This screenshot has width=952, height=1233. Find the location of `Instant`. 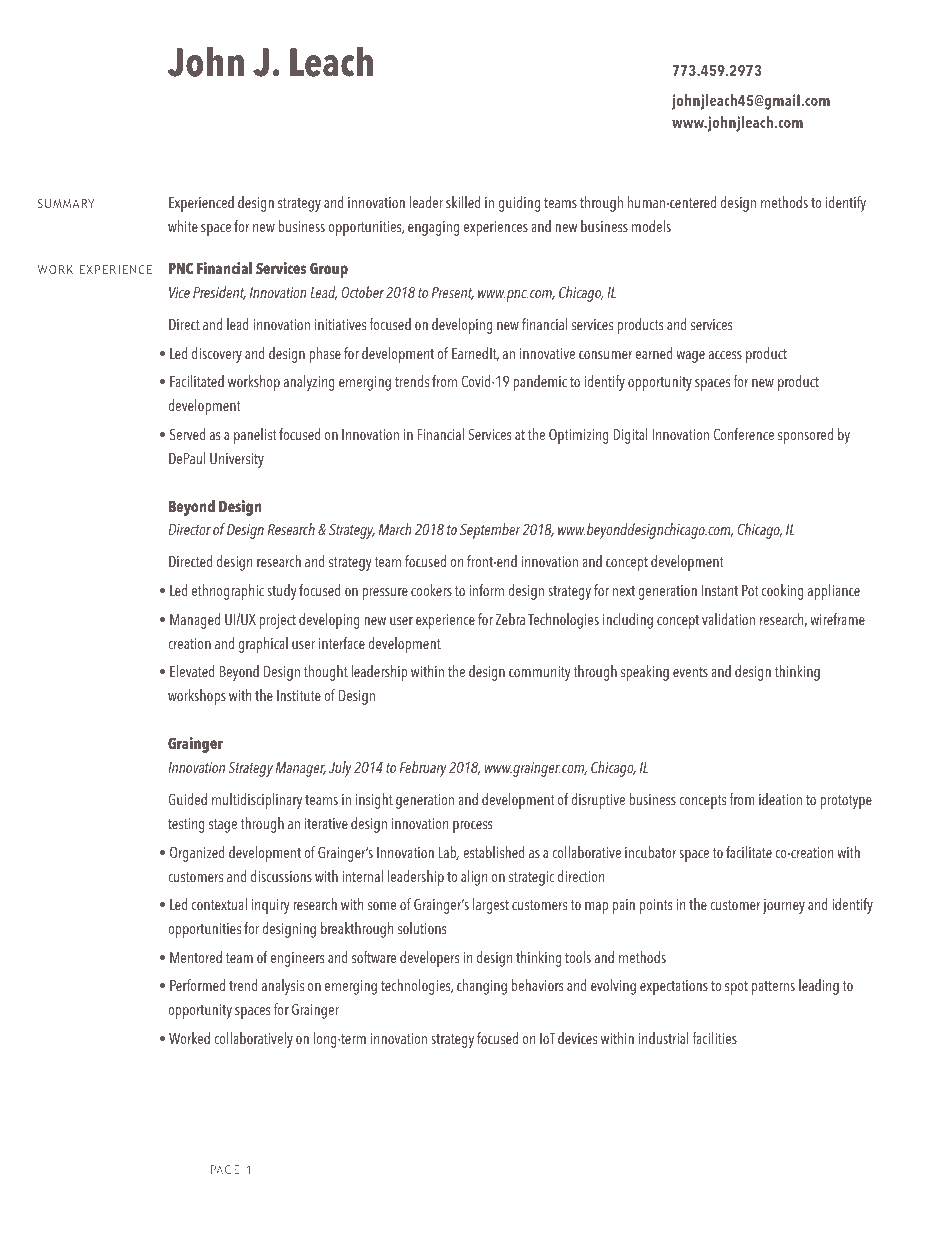

Instant is located at coordinates (719, 590).
